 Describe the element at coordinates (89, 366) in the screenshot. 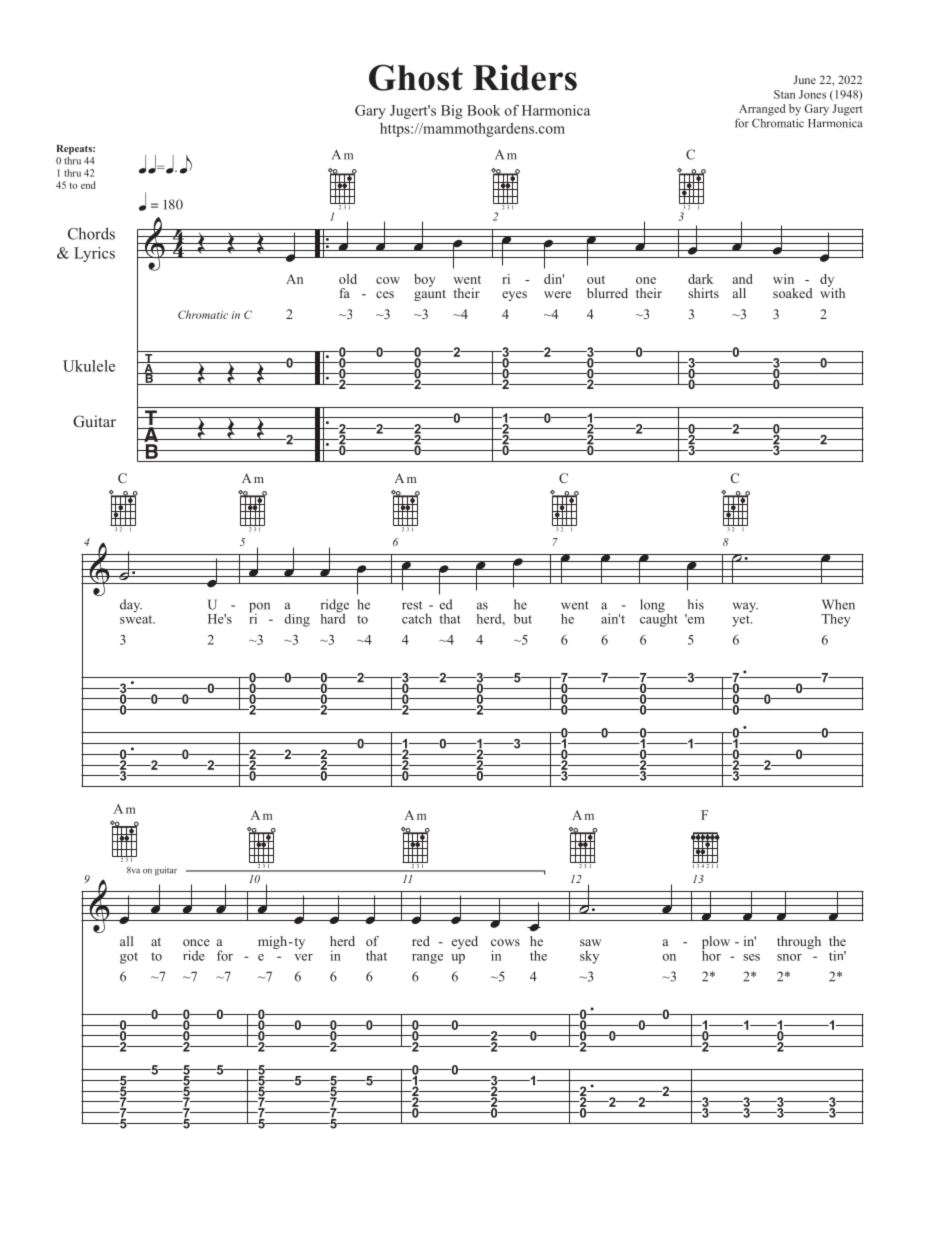

I see `Ukulele` at that location.
